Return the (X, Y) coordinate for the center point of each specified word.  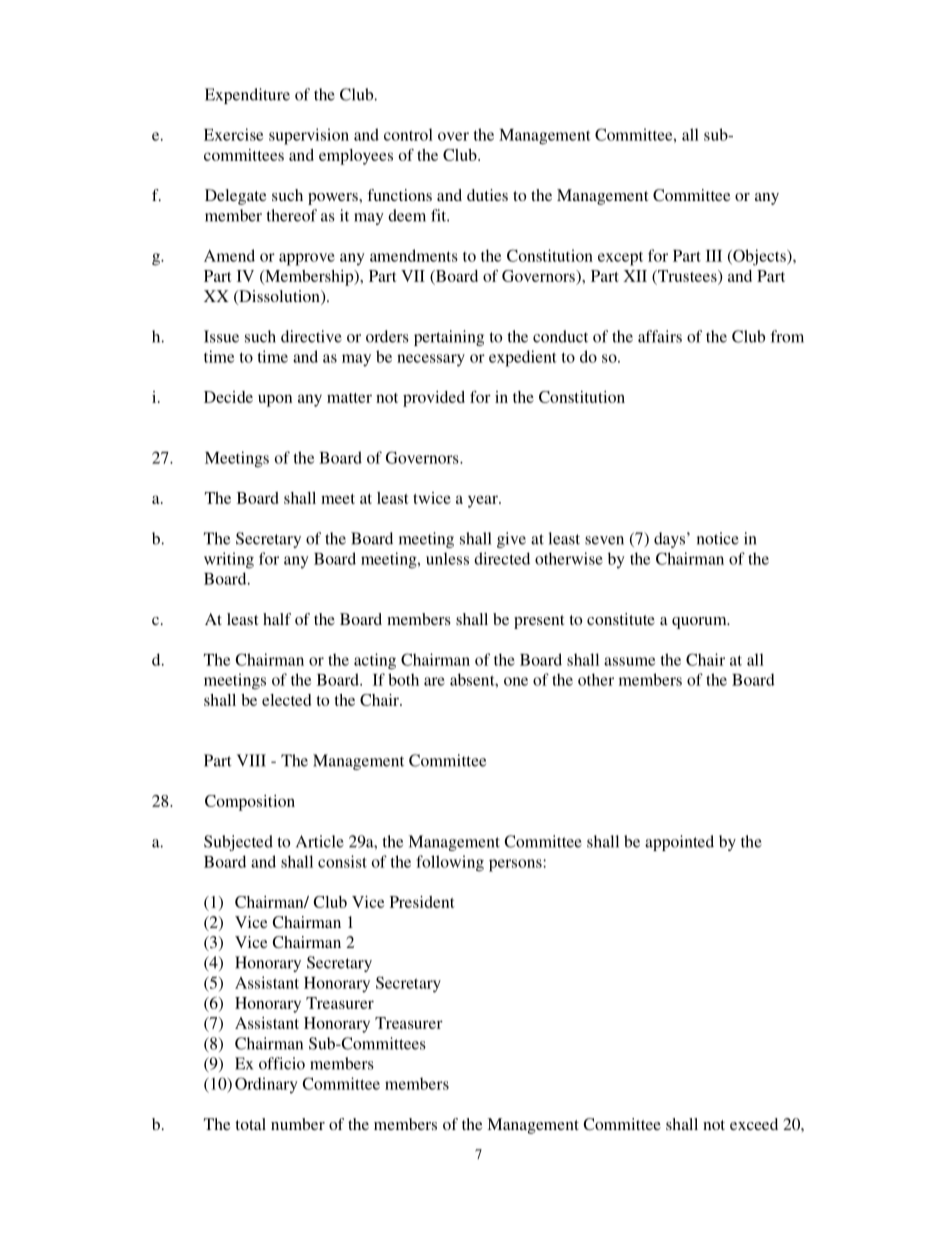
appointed (679, 843)
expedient (523, 358)
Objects (759, 257)
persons (516, 865)
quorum (700, 623)
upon (275, 400)
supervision (309, 136)
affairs (660, 336)
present (539, 622)
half (277, 619)
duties (487, 195)
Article (320, 841)
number (298, 1124)
